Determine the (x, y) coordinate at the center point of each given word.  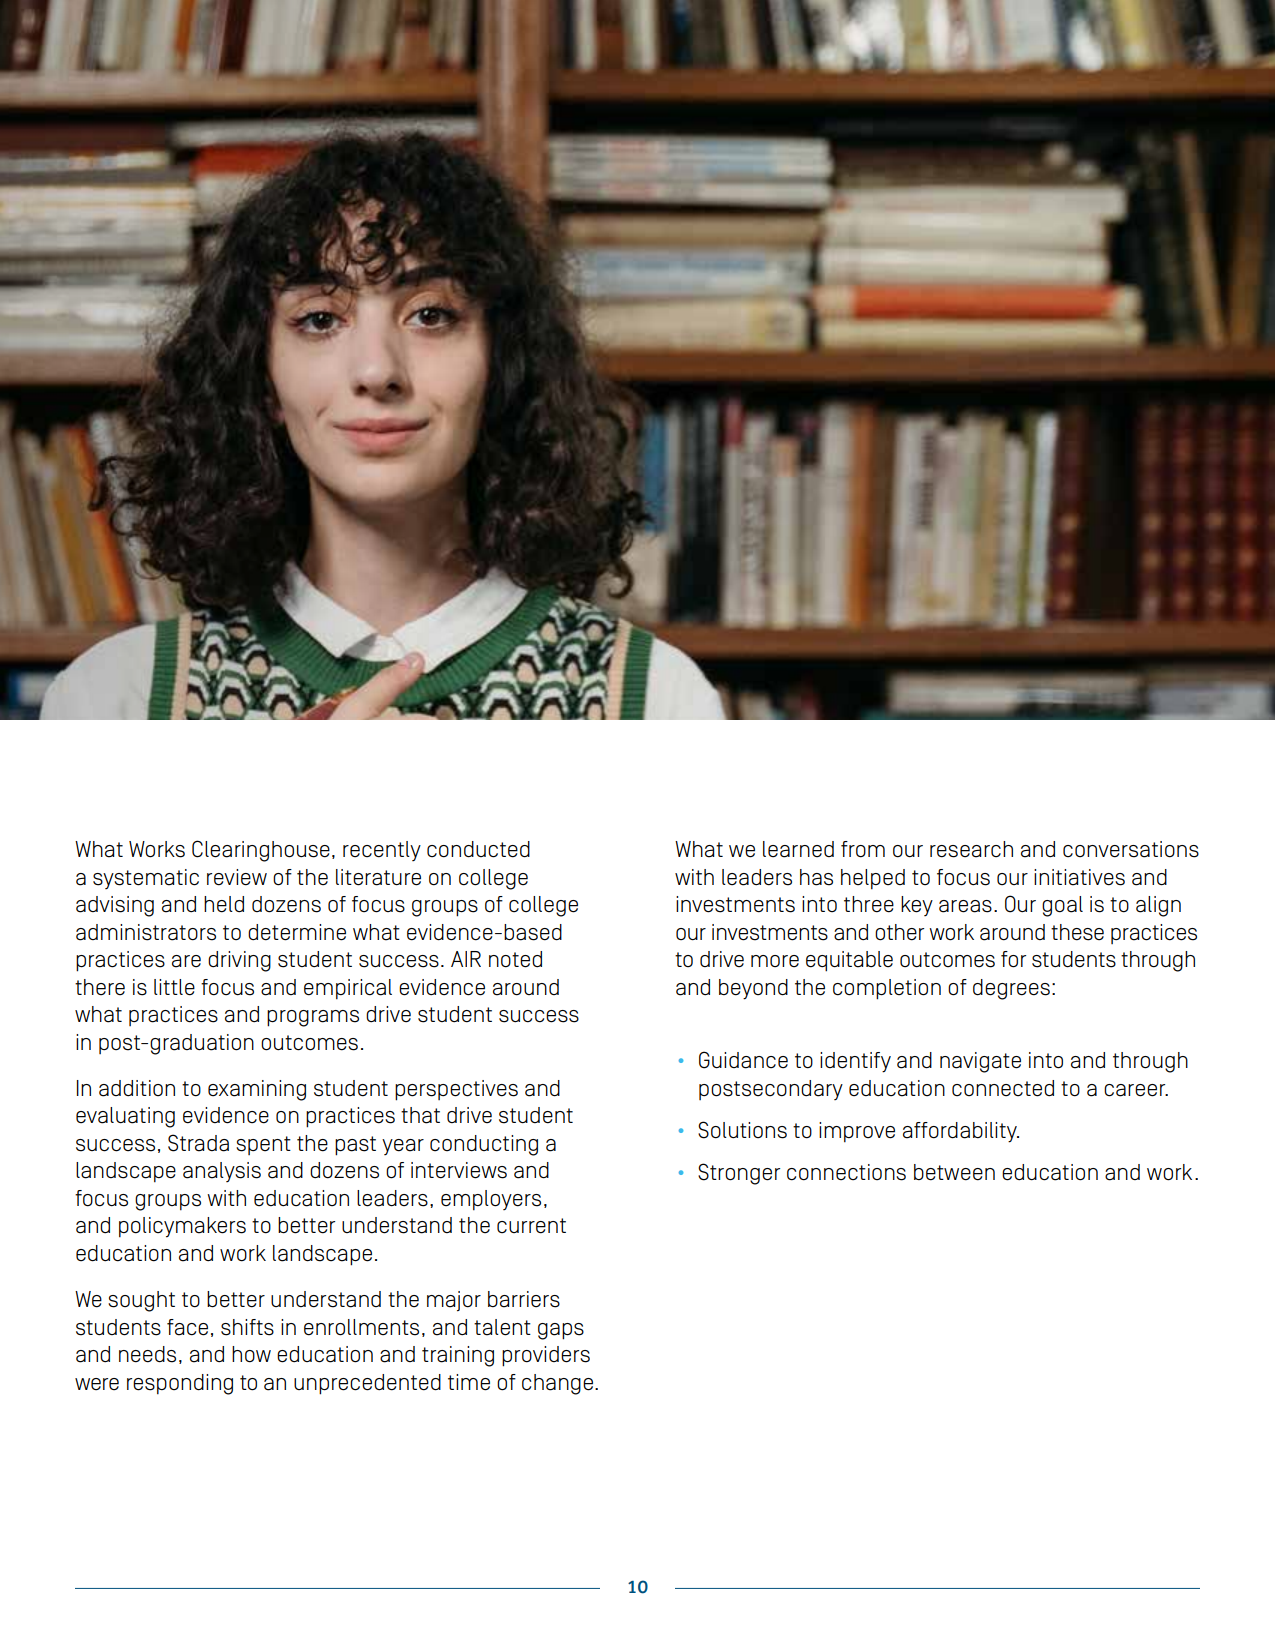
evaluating (125, 1117)
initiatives (1079, 877)
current (531, 1226)
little (174, 987)
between (954, 1172)
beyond (753, 989)
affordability (961, 1132)
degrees (1011, 989)
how (251, 1354)
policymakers (182, 1227)
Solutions (742, 1130)
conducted (478, 849)
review (237, 877)
